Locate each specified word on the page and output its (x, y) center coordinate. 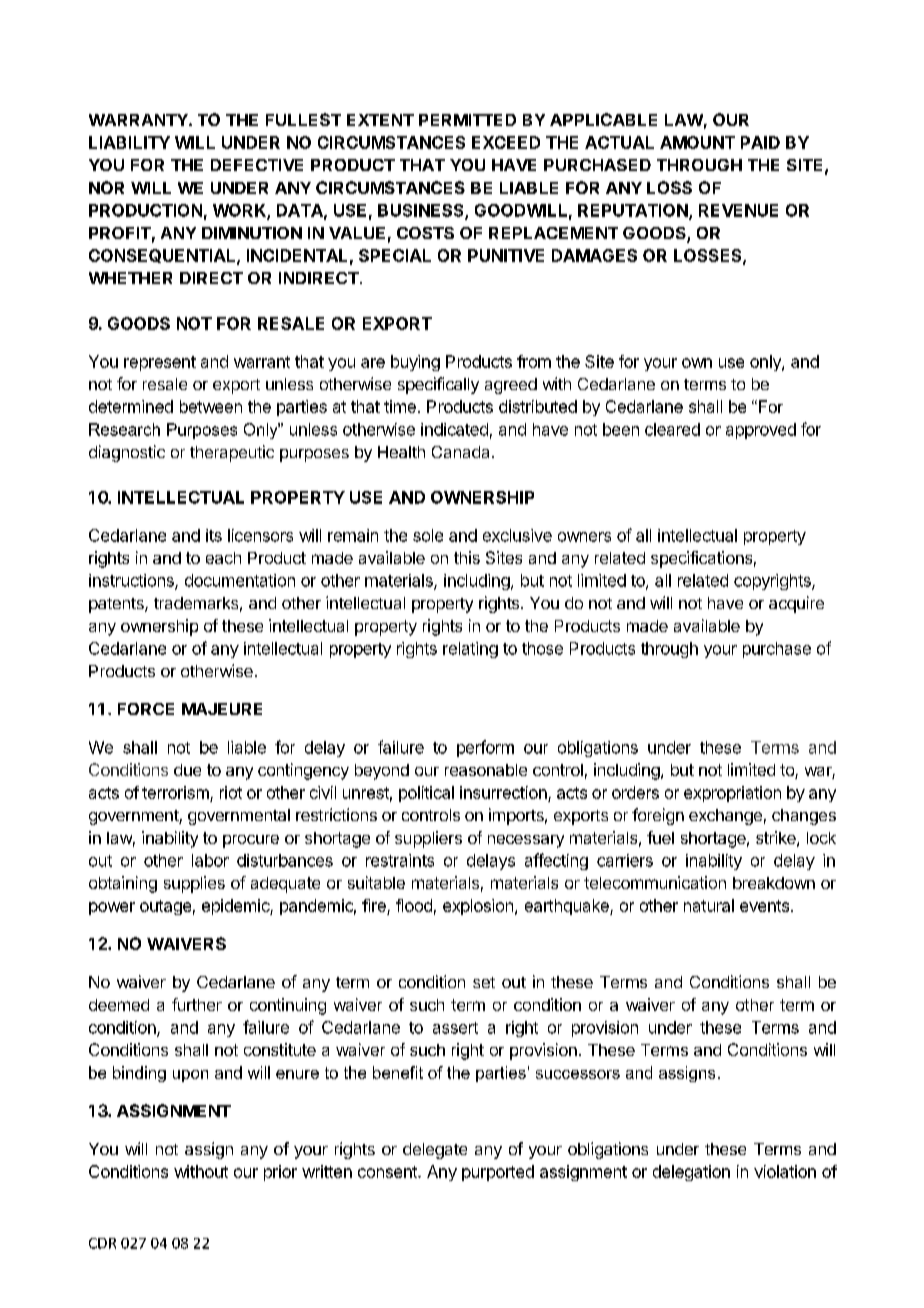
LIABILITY (129, 142)
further (197, 1004)
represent (160, 363)
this (467, 557)
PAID (760, 142)
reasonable (486, 770)
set (484, 982)
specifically (438, 385)
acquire (796, 604)
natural (709, 905)
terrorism (175, 792)
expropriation (732, 794)
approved (761, 431)
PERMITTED (467, 120)
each (223, 558)
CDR (102, 1243)
